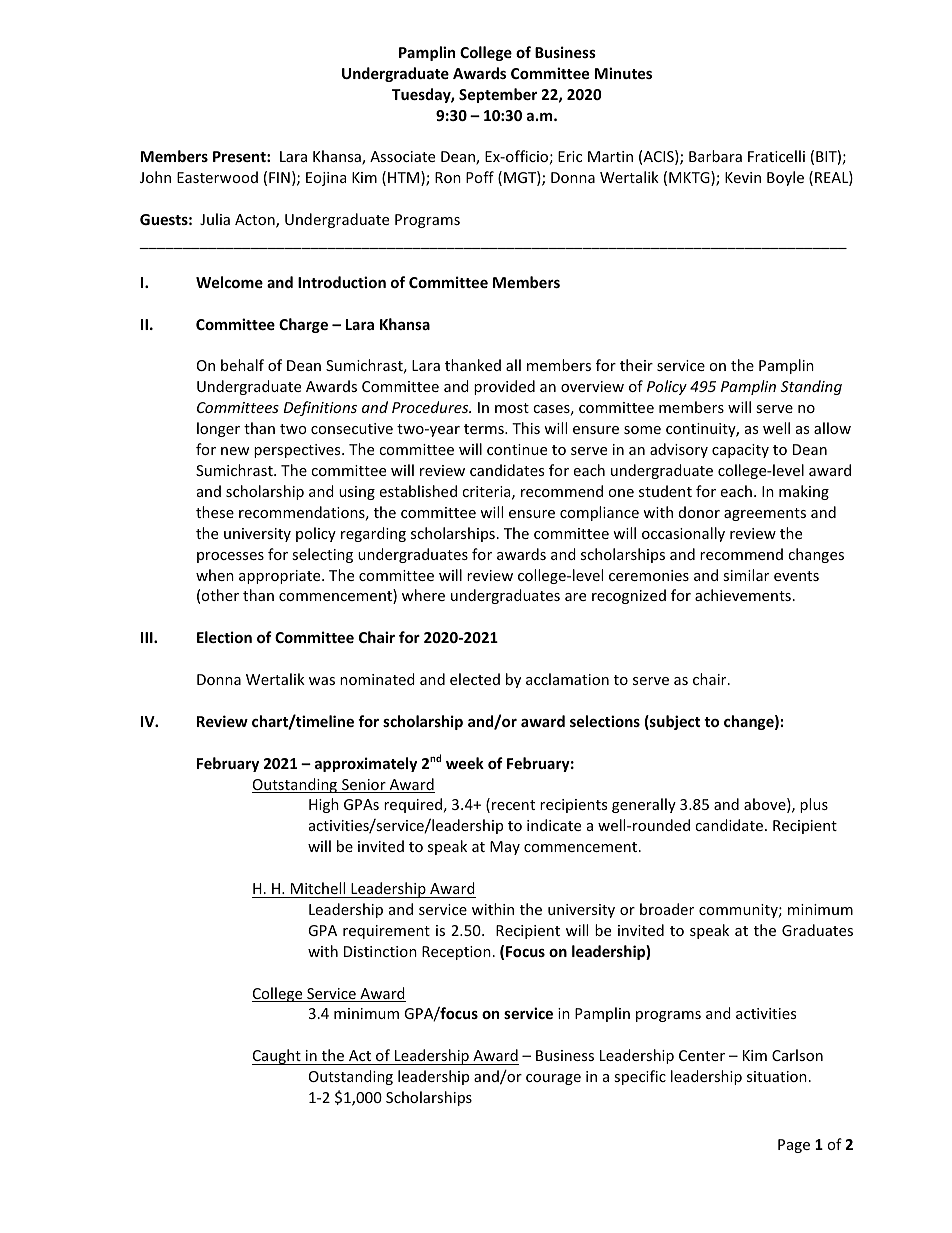  I want to click on achievements, so click(743, 595).
